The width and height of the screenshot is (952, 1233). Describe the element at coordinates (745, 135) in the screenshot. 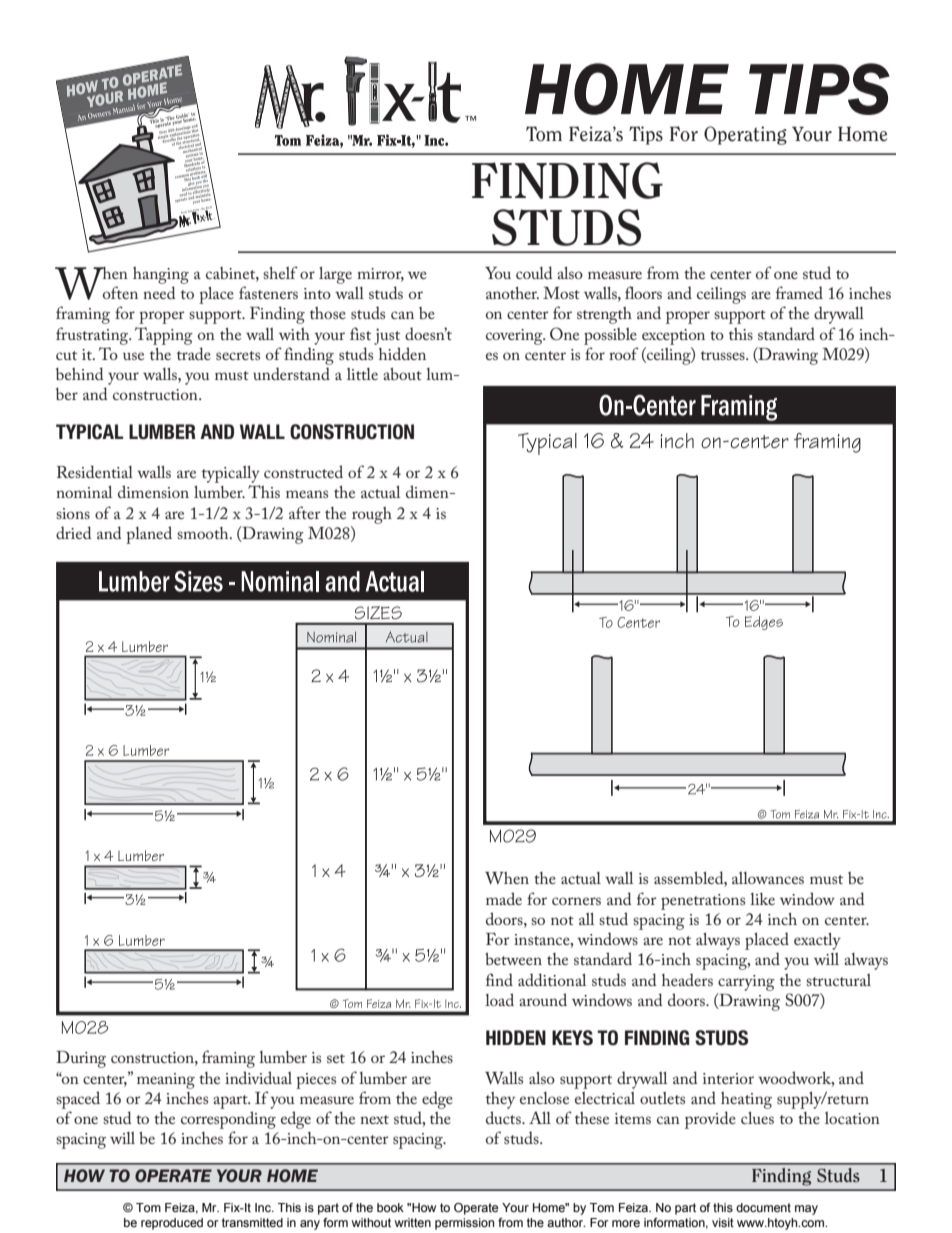

I see `Operating` at that location.
